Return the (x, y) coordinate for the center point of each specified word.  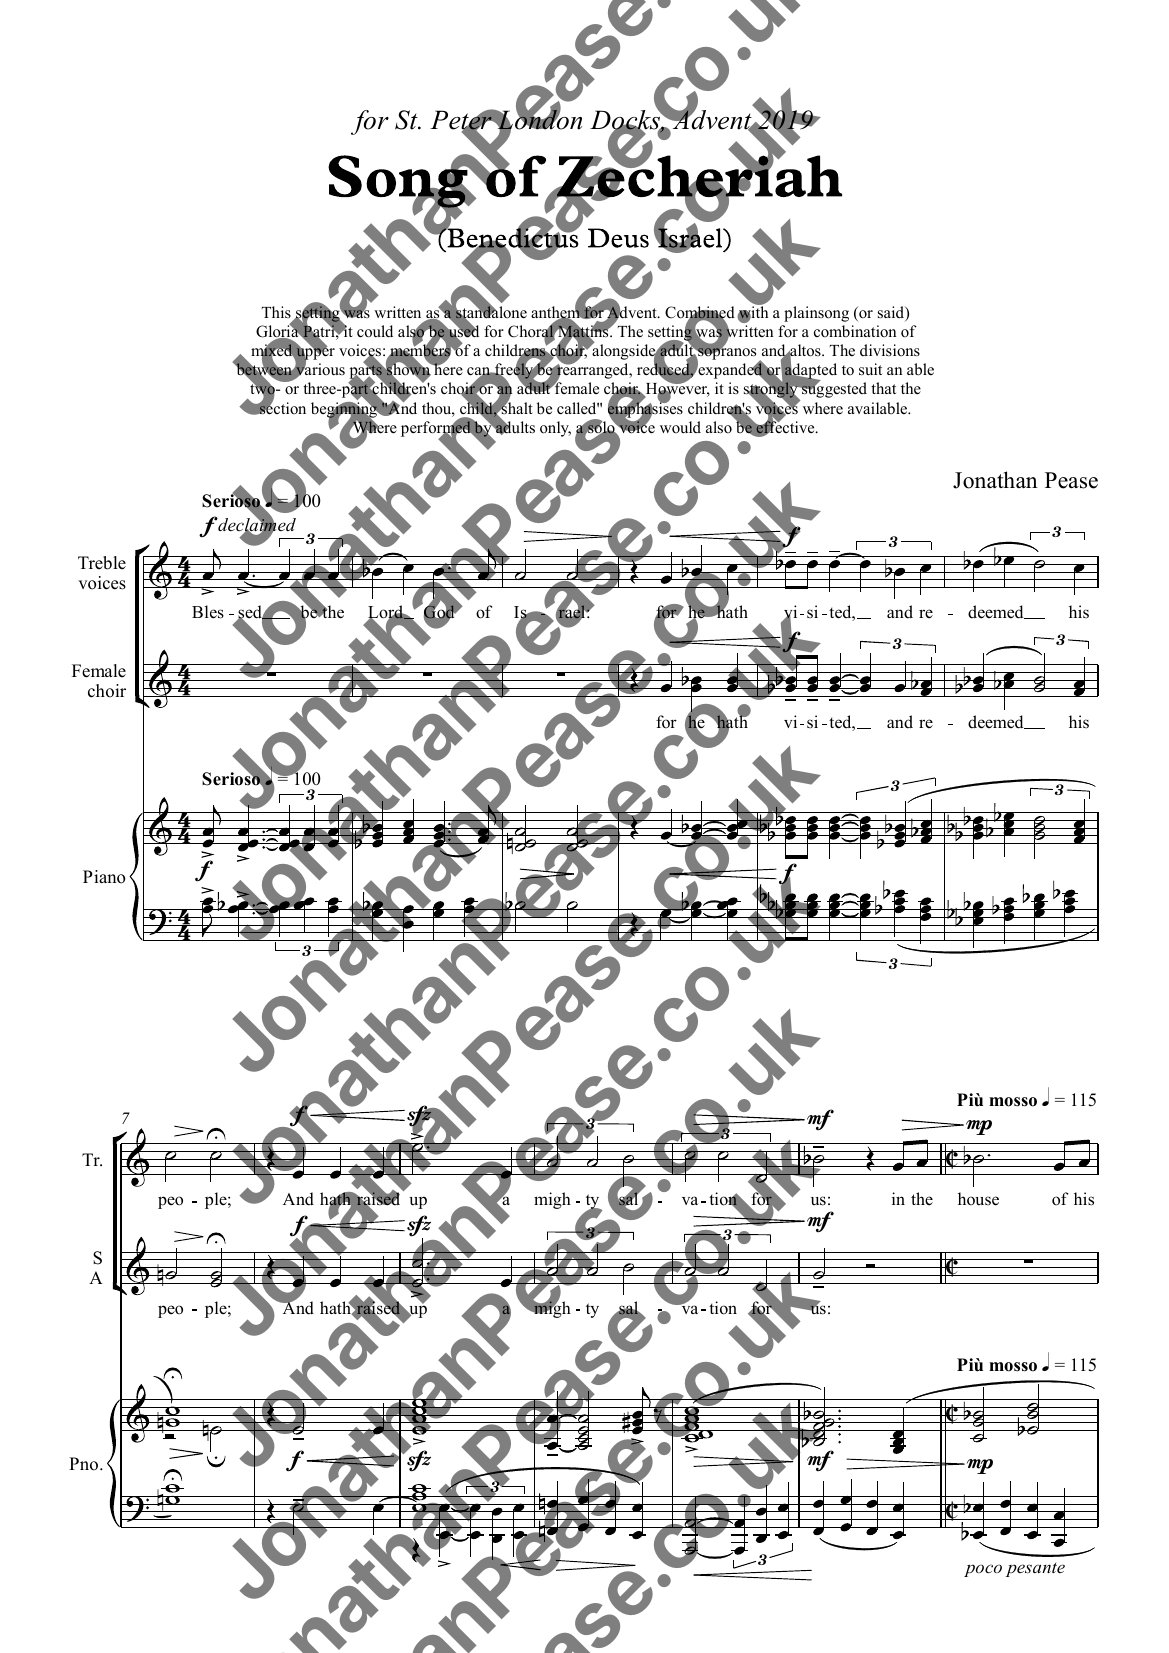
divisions (890, 350)
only (555, 429)
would (680, 427)
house (978, 1199)
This (276, 312)
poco (983, 1570)
